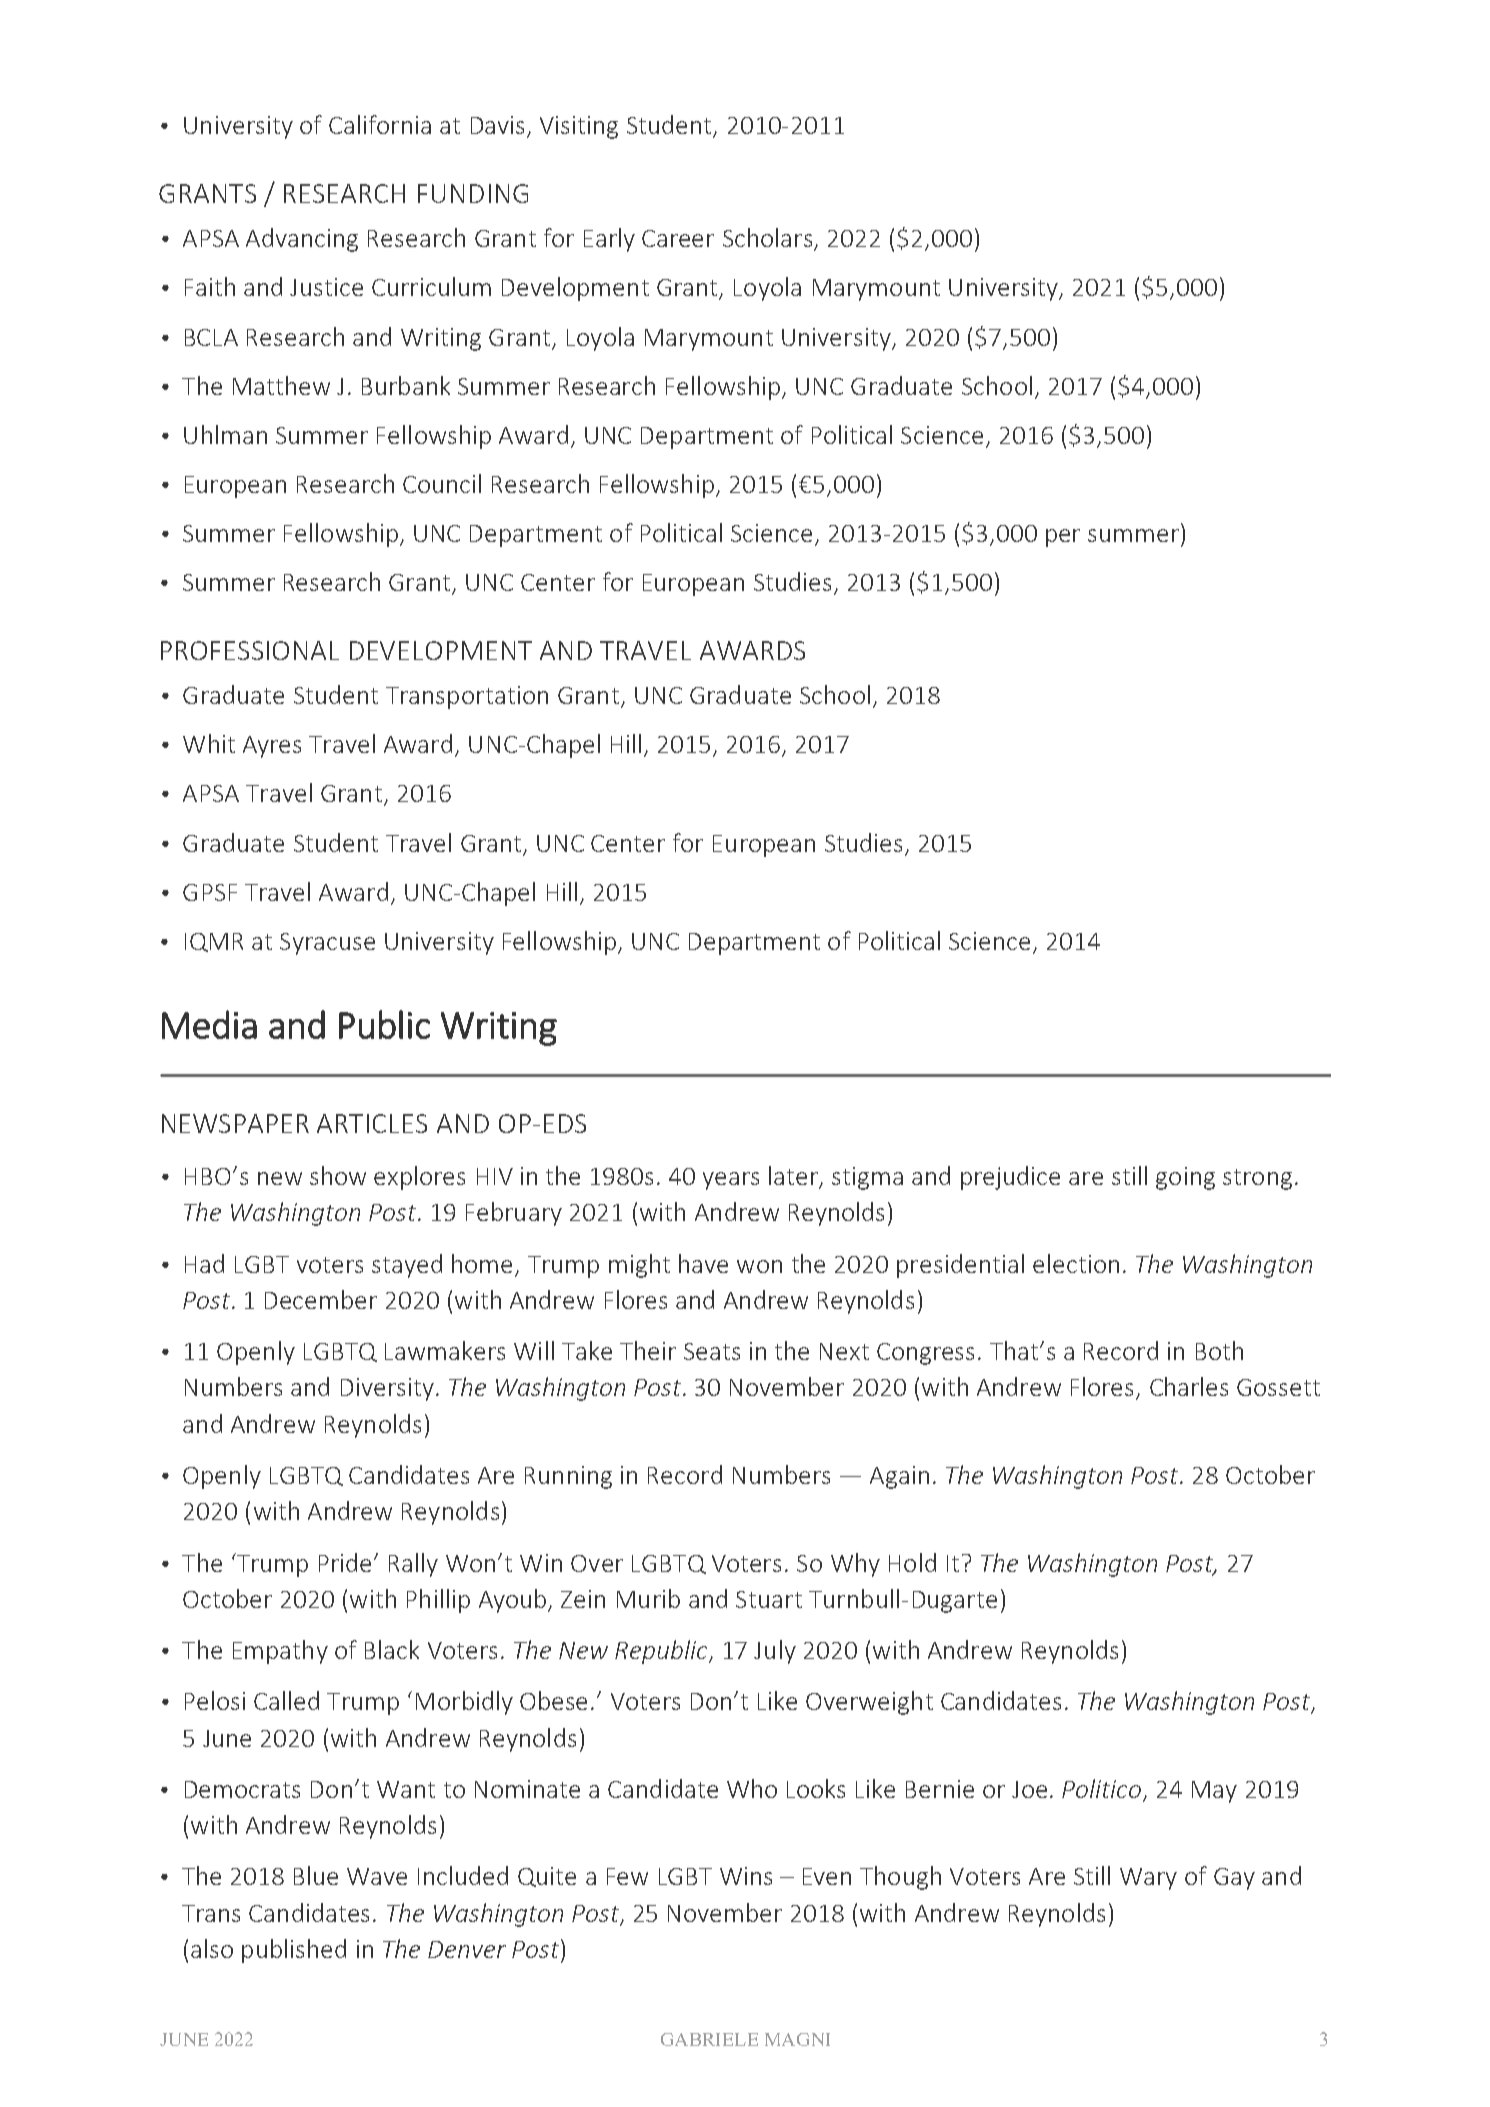 Image resolution: width=1490 pixels, height=2107 pixels. What do you see at coordinates (1148, 1879) in the page?
I see `Wary` at bounding box center [1148, 1879].
